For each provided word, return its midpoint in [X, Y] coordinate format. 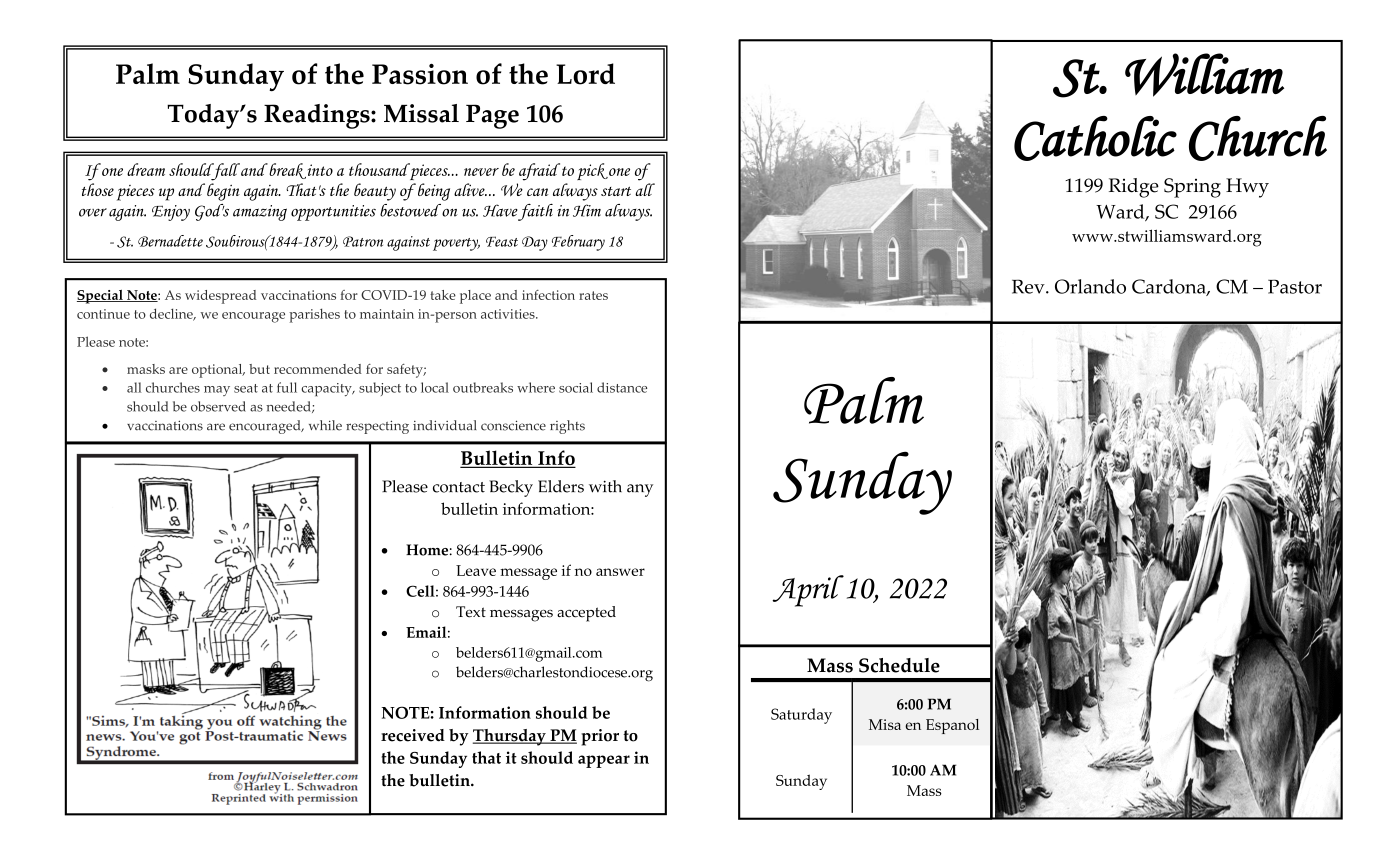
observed [218, 406]
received [413, 735]
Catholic [1095, 138]
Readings [318, 116]
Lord [585, 74]
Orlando [1090, 286]
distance [622, 387]
